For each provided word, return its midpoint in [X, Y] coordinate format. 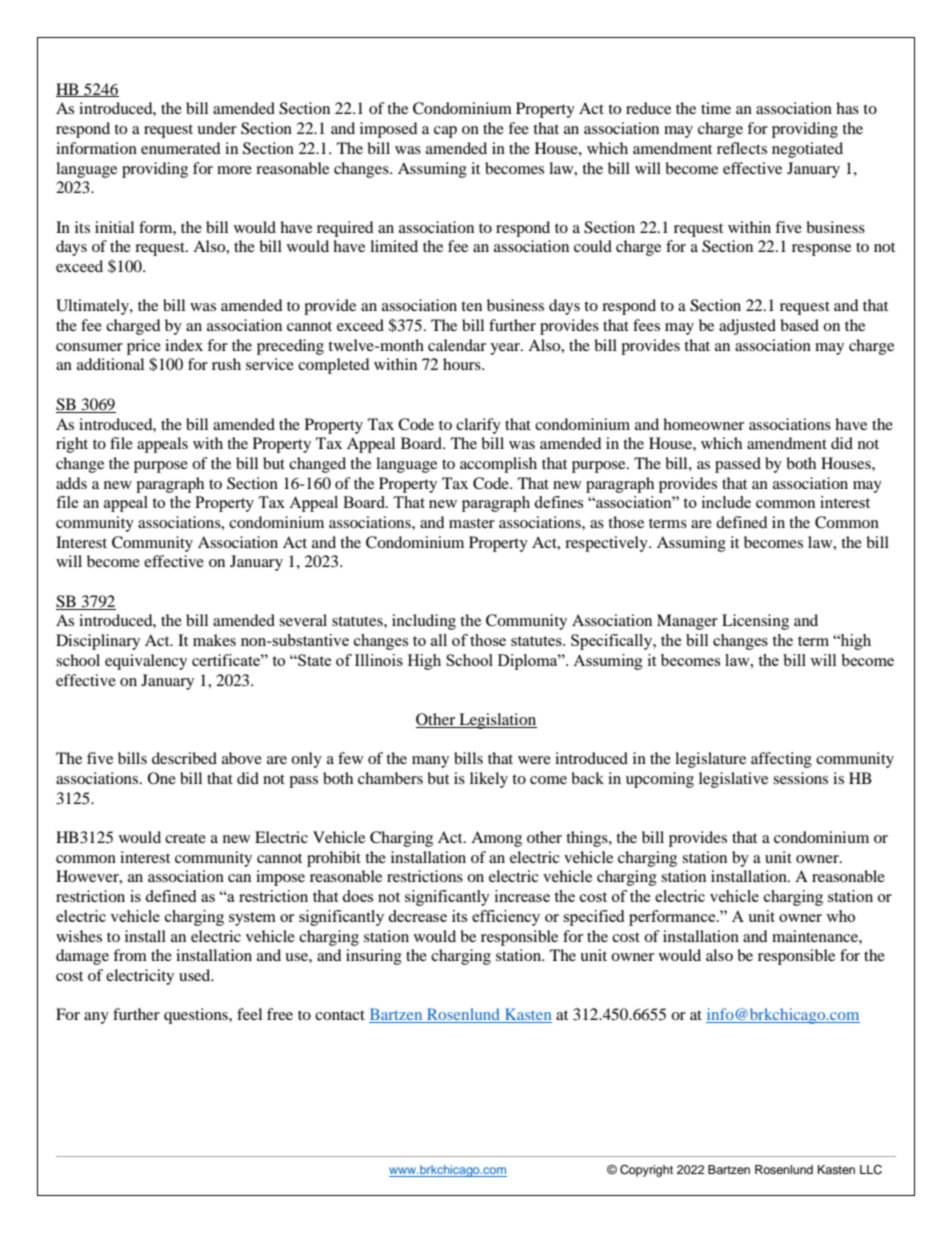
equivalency [146, 662]
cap [445, 132]
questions [197, 1016]
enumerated [181, 148]
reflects [742, 148]
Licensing [755, 622]
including [424, 622]
